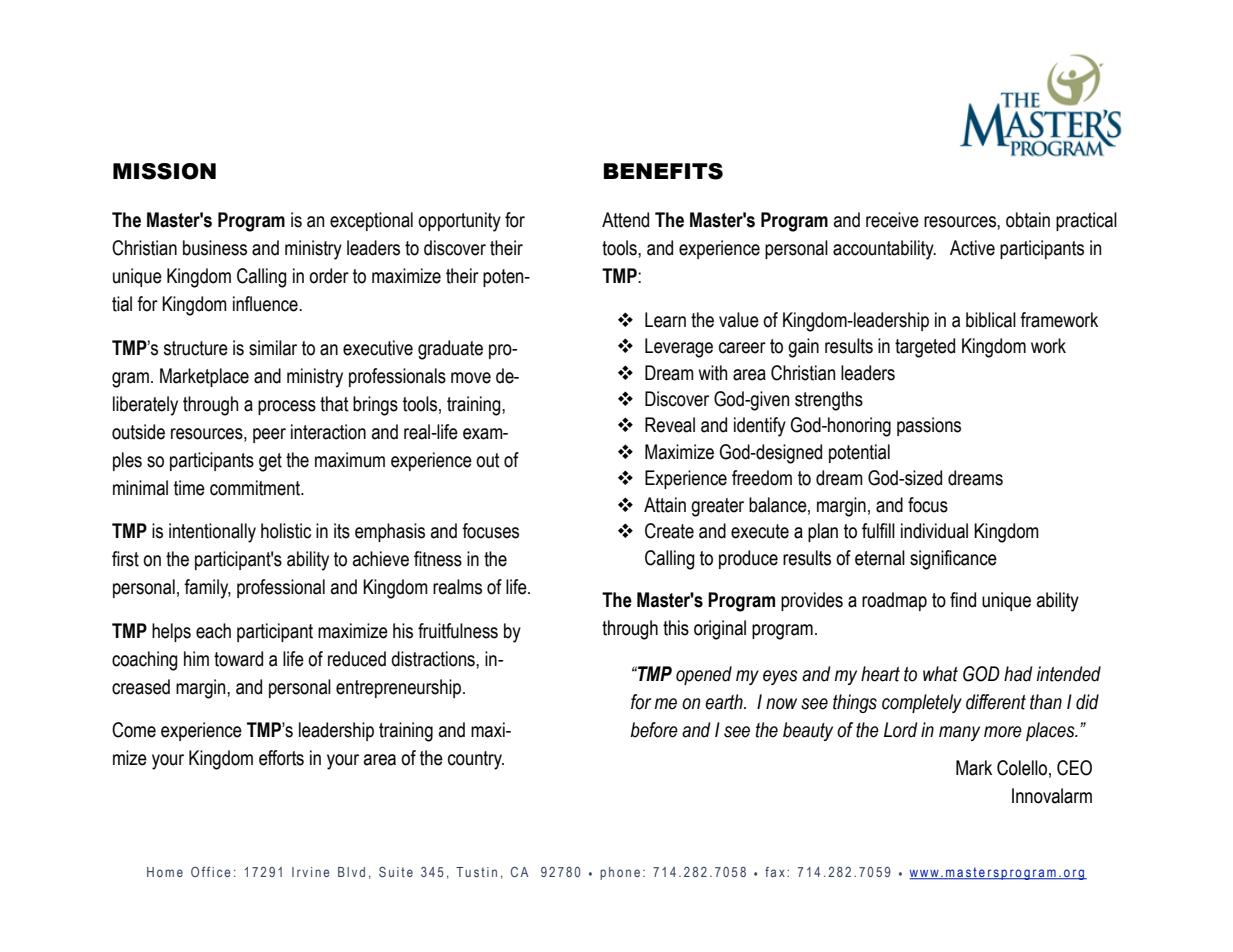  I want to click on commitment, so click(256, 488).
